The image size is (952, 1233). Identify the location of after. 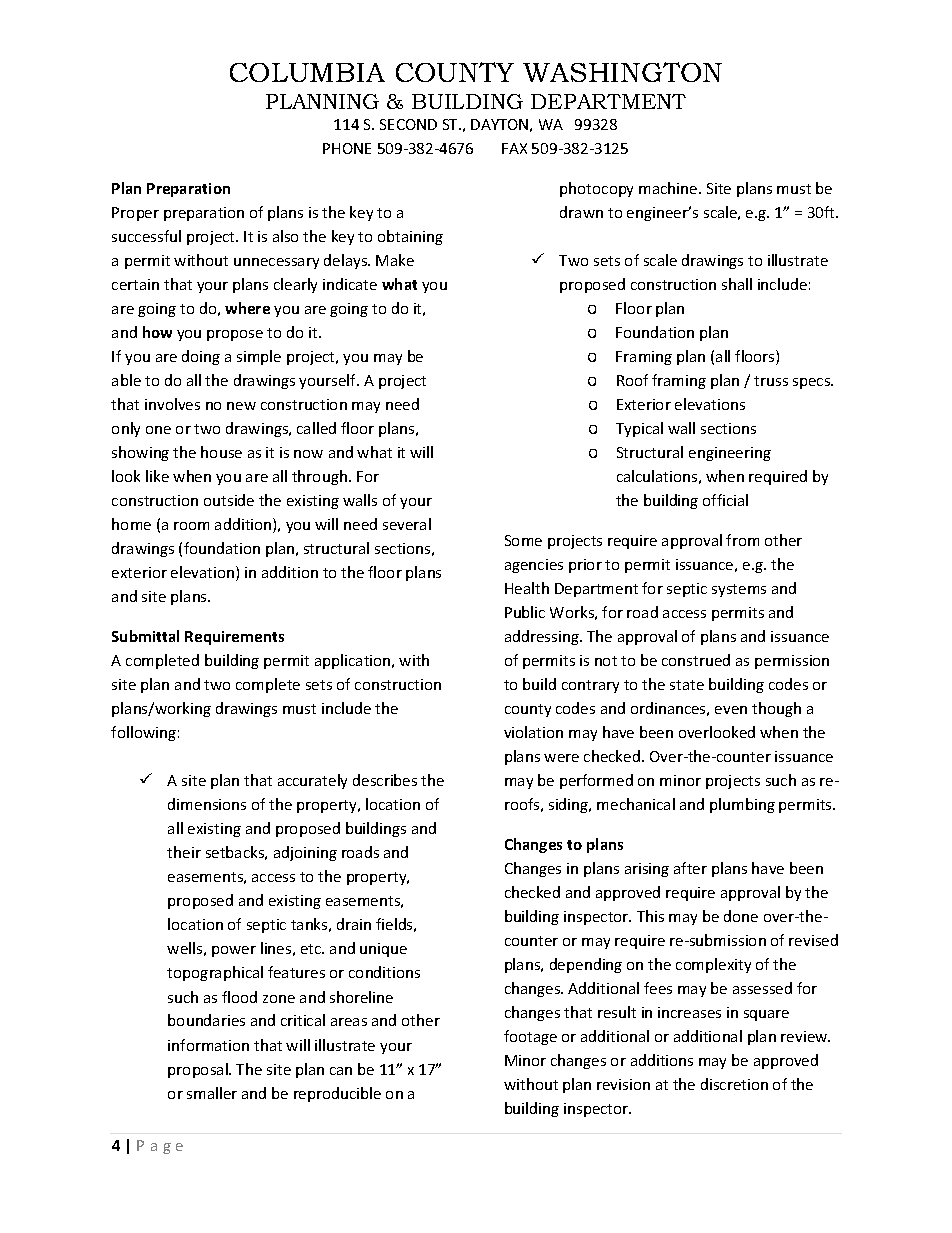
(690, 868).
